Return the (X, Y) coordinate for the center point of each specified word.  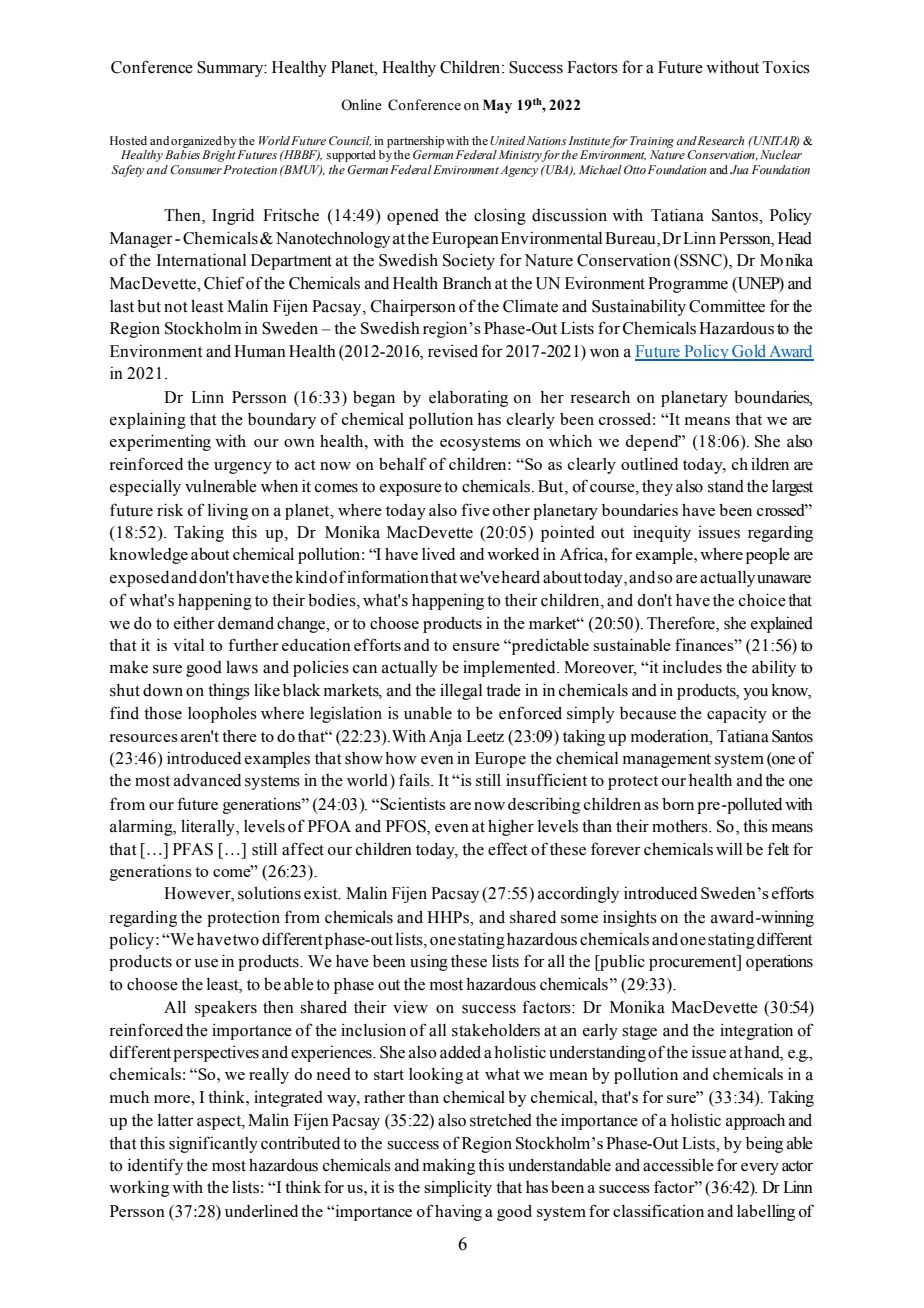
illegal (461, 691)
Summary (231, 69)
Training (652, 142)
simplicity (458, 1188)
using (429, 962)
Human (260, 351)
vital (189, 645)
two (246, 940)
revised (453, 351)
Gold (749, 352)
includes (692, 667)
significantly (213, 1144)
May (497, 106)
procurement (694, 963)
